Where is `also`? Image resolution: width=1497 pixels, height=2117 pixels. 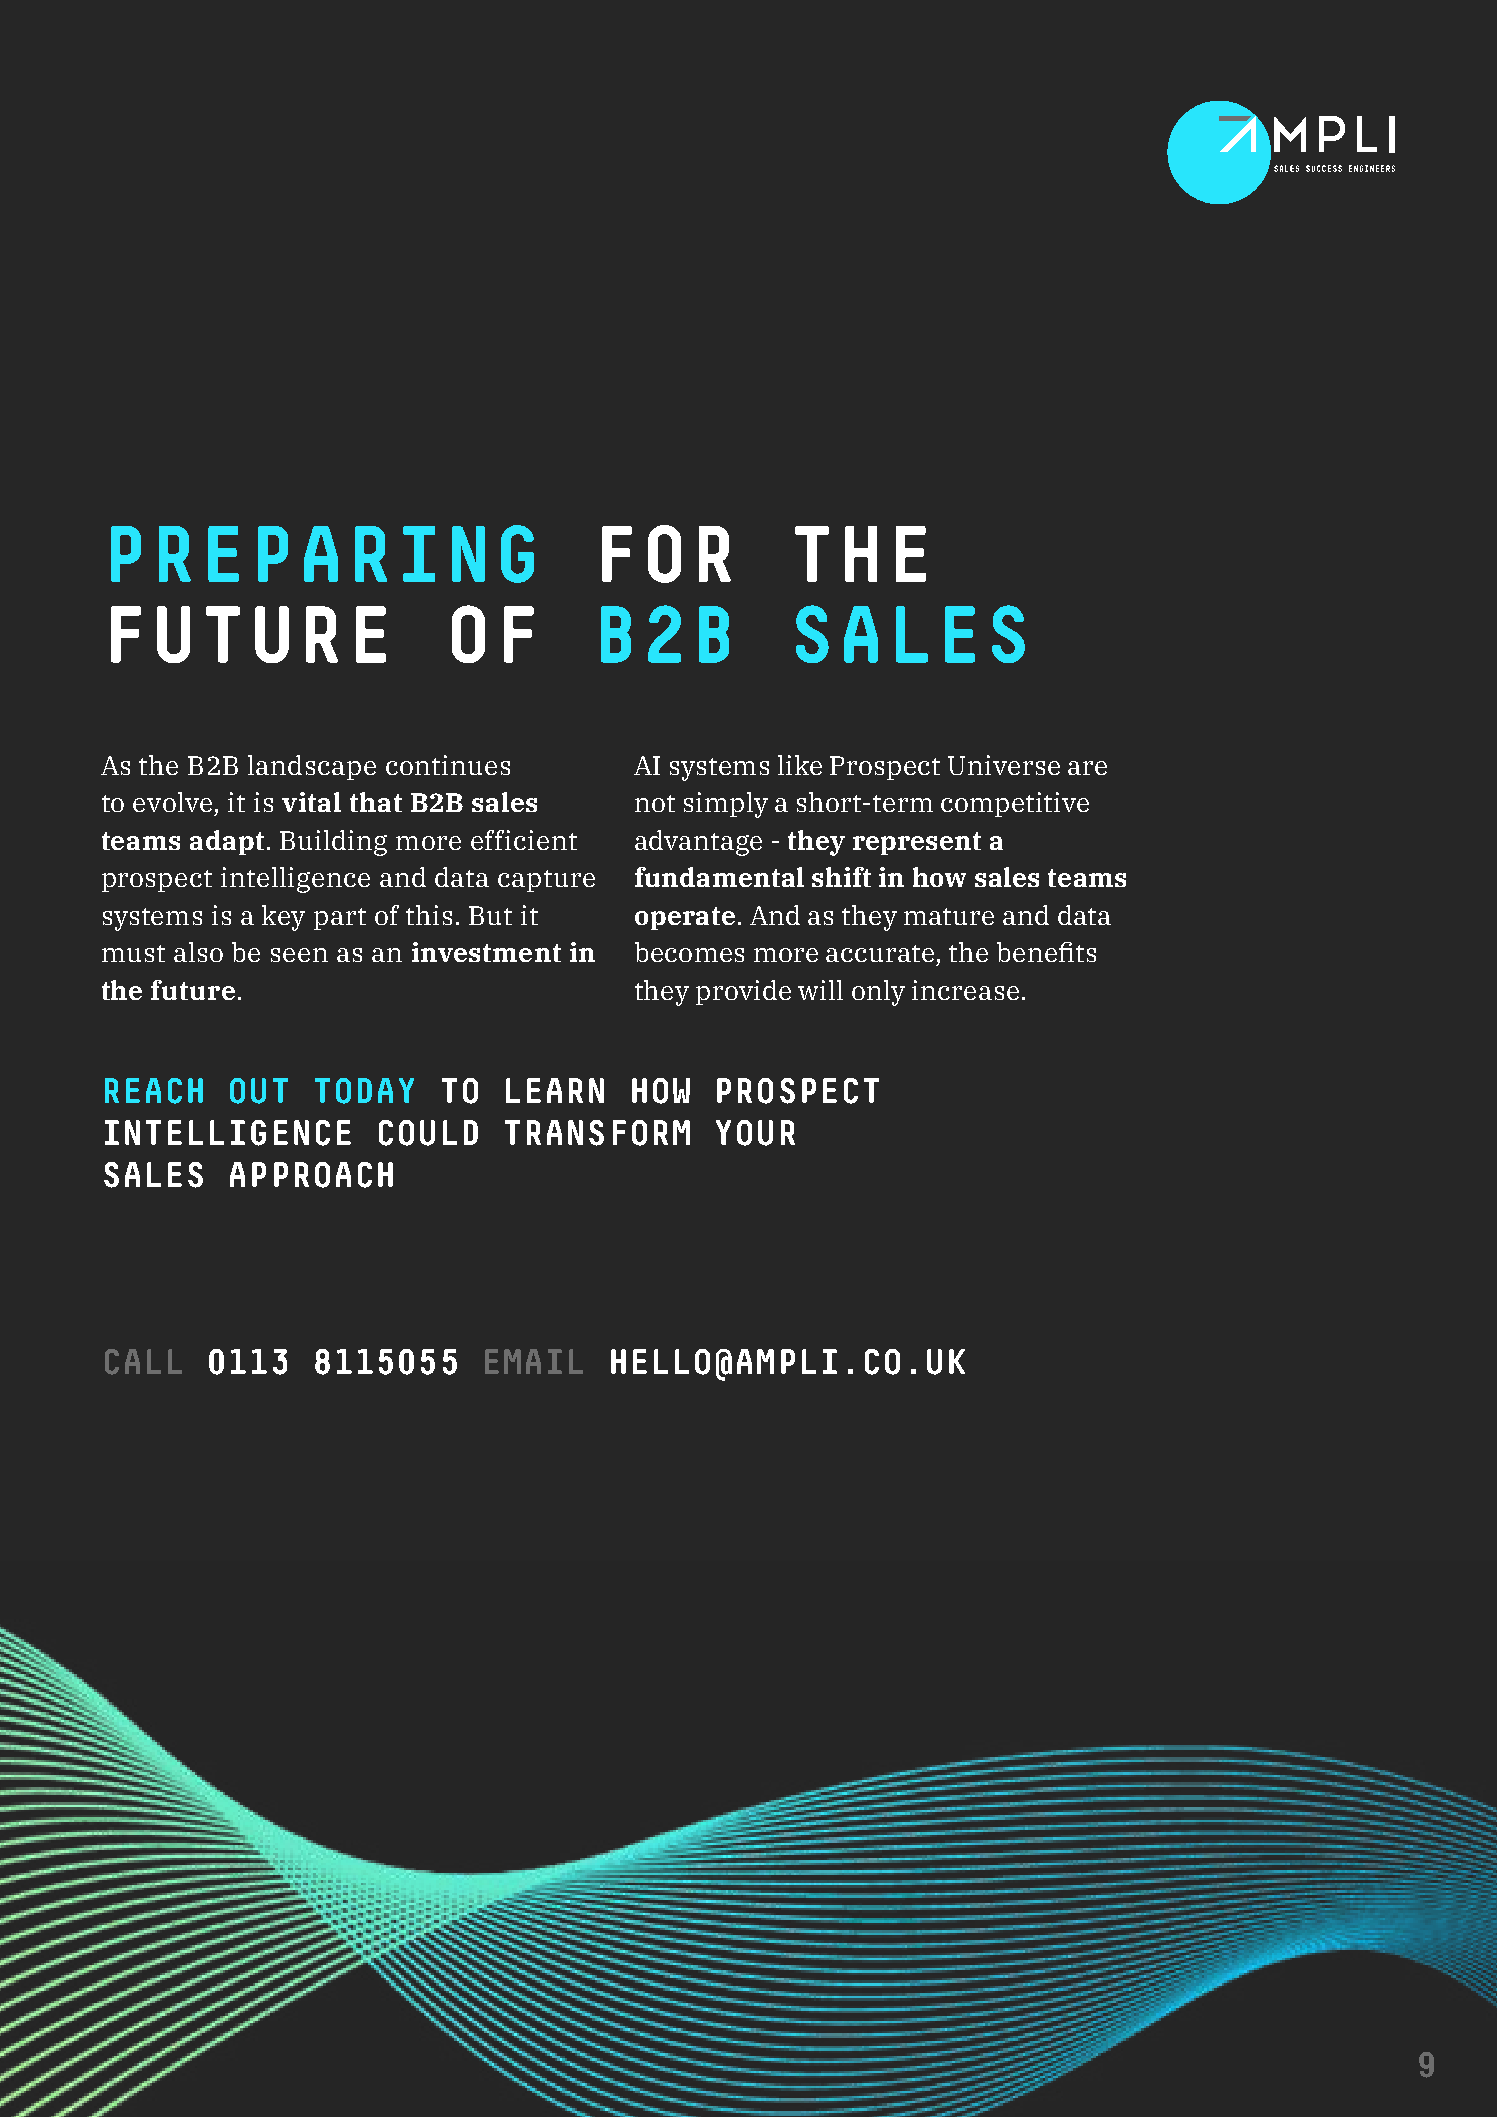 also is located at coordinates (198, 952).
